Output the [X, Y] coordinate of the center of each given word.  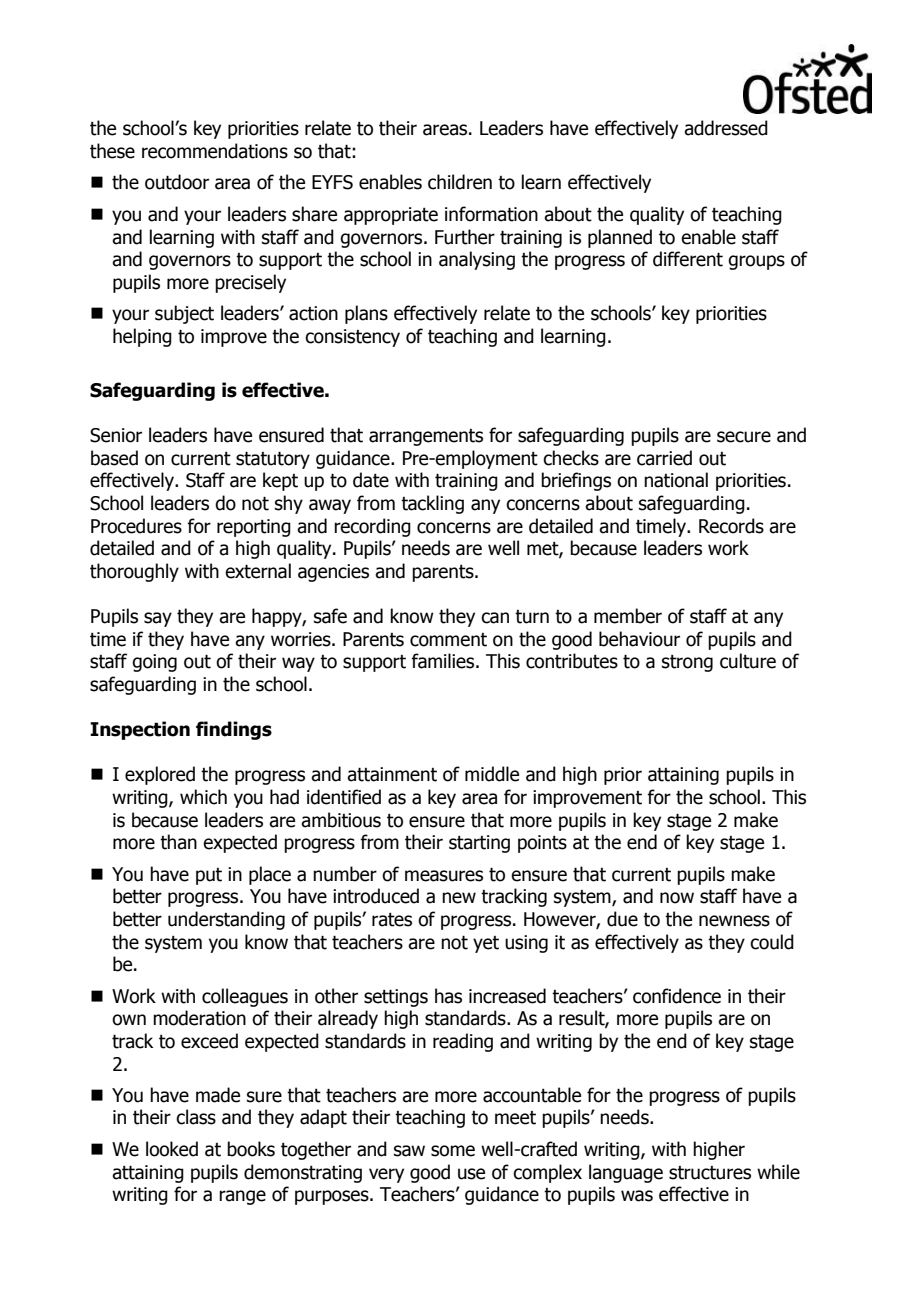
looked [172, 1149]
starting [479, 844]
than [178, 842]
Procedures [136, 526]
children [460, 182]
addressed [726, 128]
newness [734, 921]
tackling [432, 504]
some [453, 1151]
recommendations [215, 151]
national [676, 480]
